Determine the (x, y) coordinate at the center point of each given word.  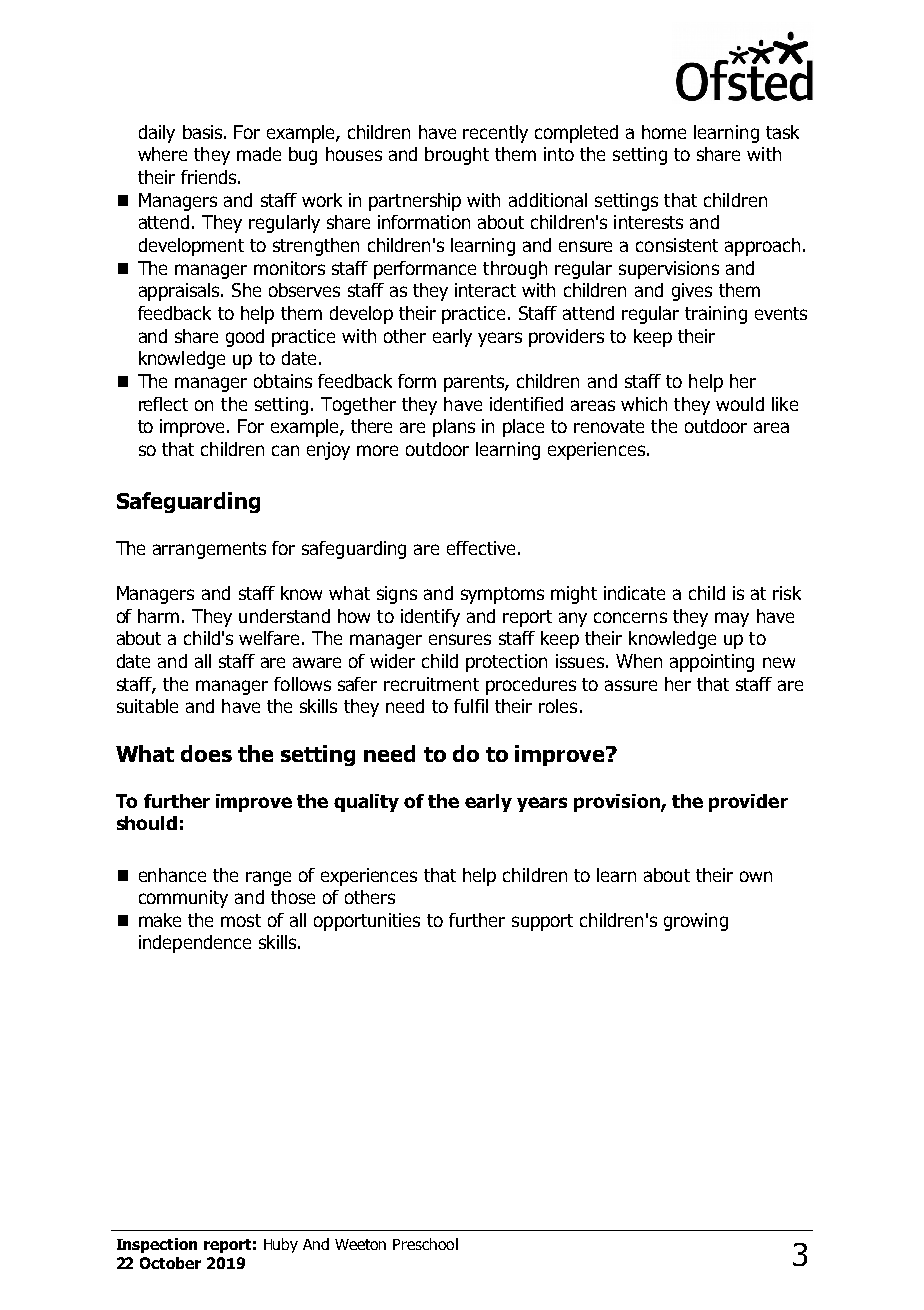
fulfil (471, 706)
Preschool (425, 1244)
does (206, 753)
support (542, 922)
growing (696, 922)
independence (195, 944)
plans (454, 428)
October (170, 1263)
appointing (712, 663)
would (740, 404)
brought (457, 156)
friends (210, 177)
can (285, 450)
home (664, 132)
